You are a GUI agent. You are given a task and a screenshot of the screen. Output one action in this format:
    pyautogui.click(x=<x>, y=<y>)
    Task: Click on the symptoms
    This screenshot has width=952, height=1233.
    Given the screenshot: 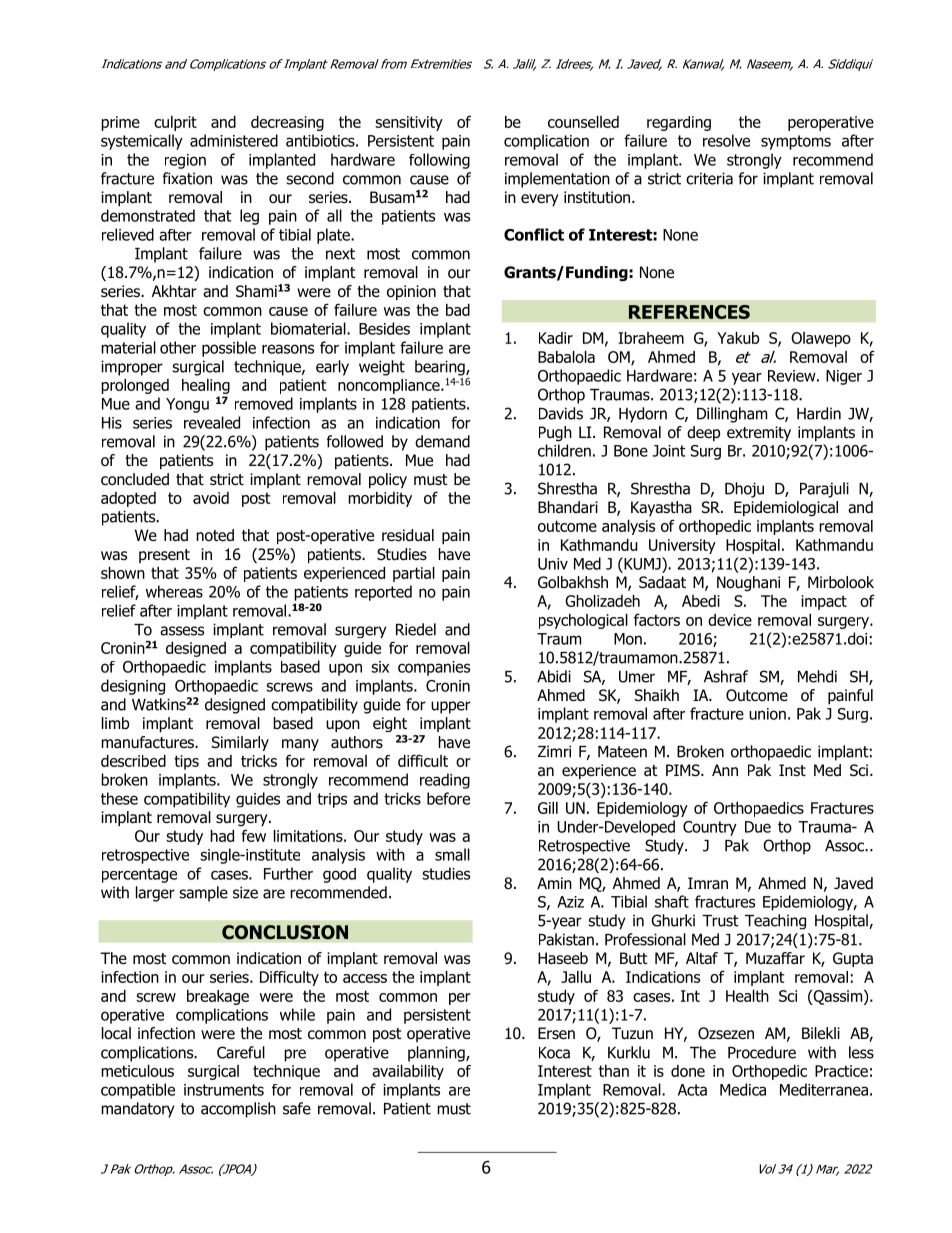 What is the action you would take?
    pyautogui.click(x=796, y=142)
